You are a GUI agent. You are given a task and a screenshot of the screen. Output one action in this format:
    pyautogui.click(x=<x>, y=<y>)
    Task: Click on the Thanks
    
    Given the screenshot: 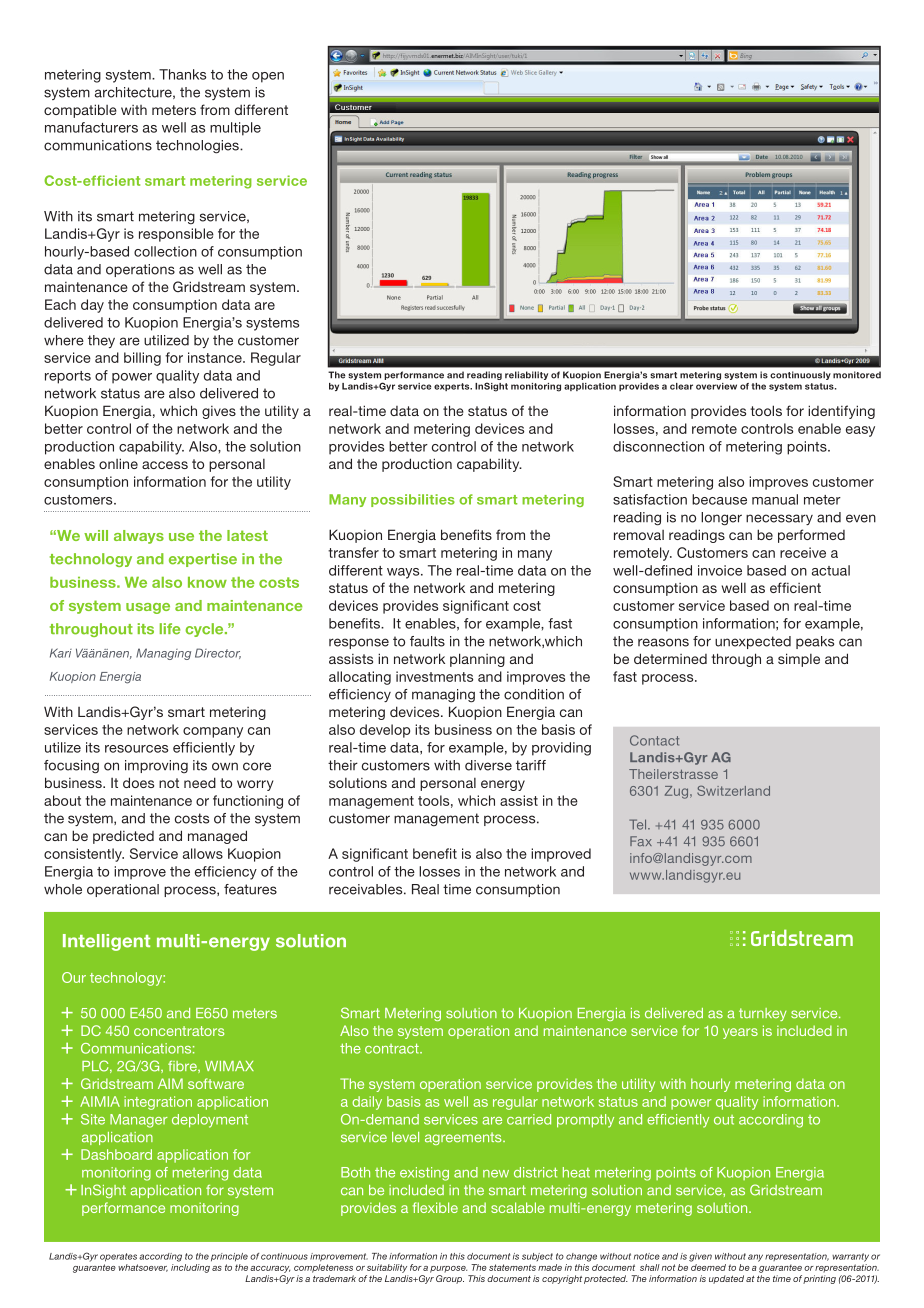 What is the action you would take?
    pyautogui.click(x=182, y=74)
